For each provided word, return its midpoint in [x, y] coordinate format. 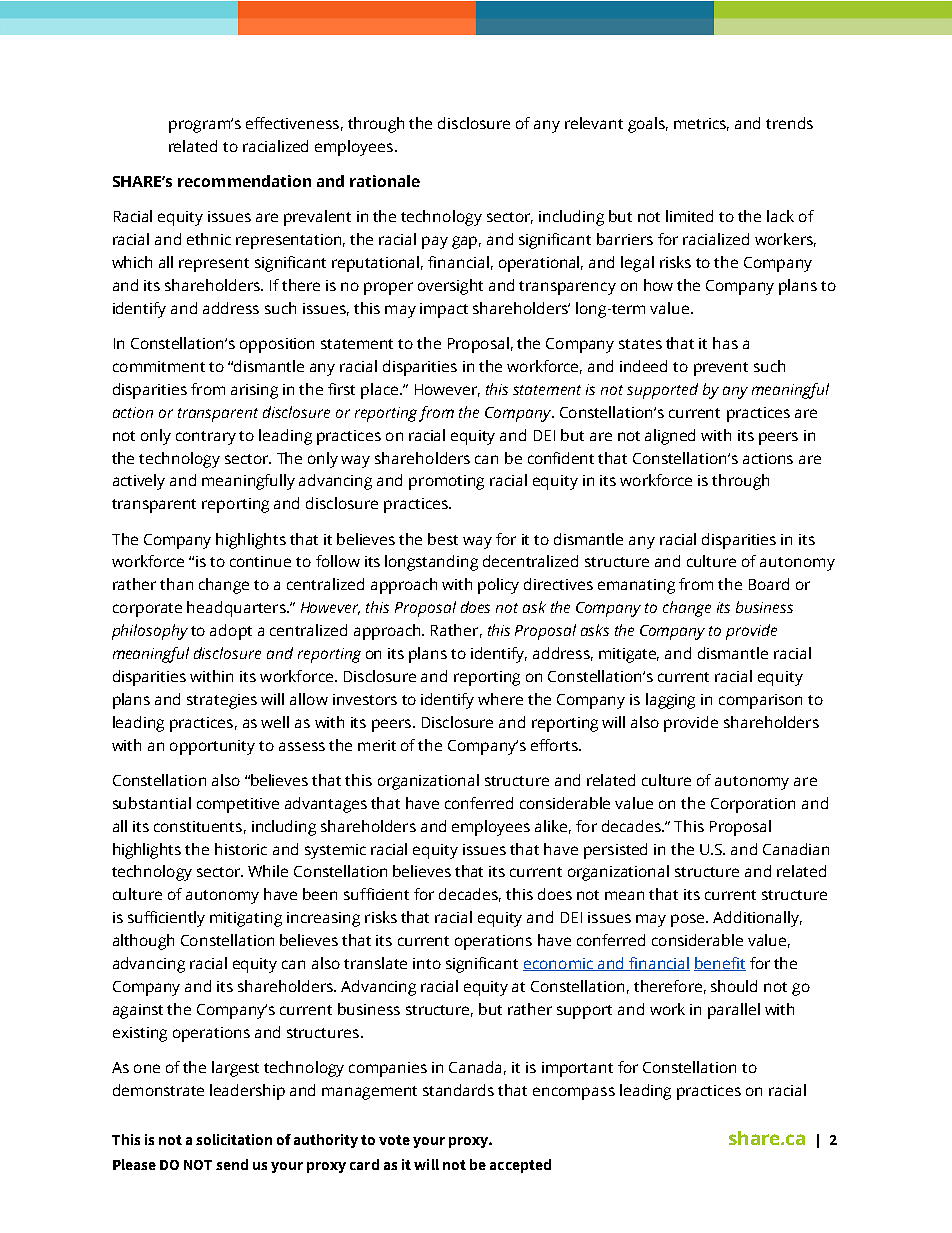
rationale [385, 181]
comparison [760, 701]
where [500, 699]
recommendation [244, 181]
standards [458, 1090]
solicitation [234, 1139]
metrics [701, 124]
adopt [231, 632]
